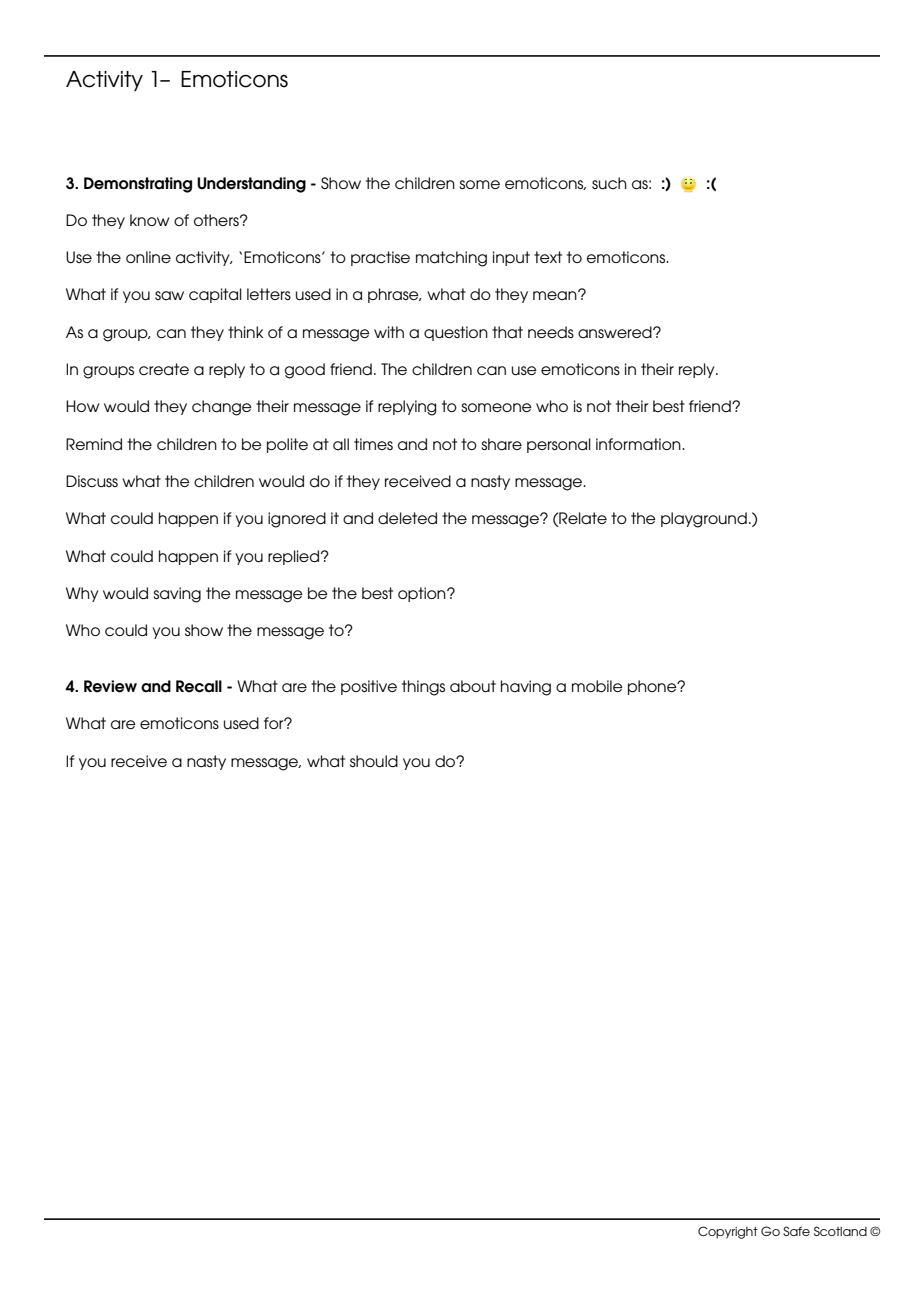 The image size is (924, 1308). I want to click on Recall, so click(199, 686).
